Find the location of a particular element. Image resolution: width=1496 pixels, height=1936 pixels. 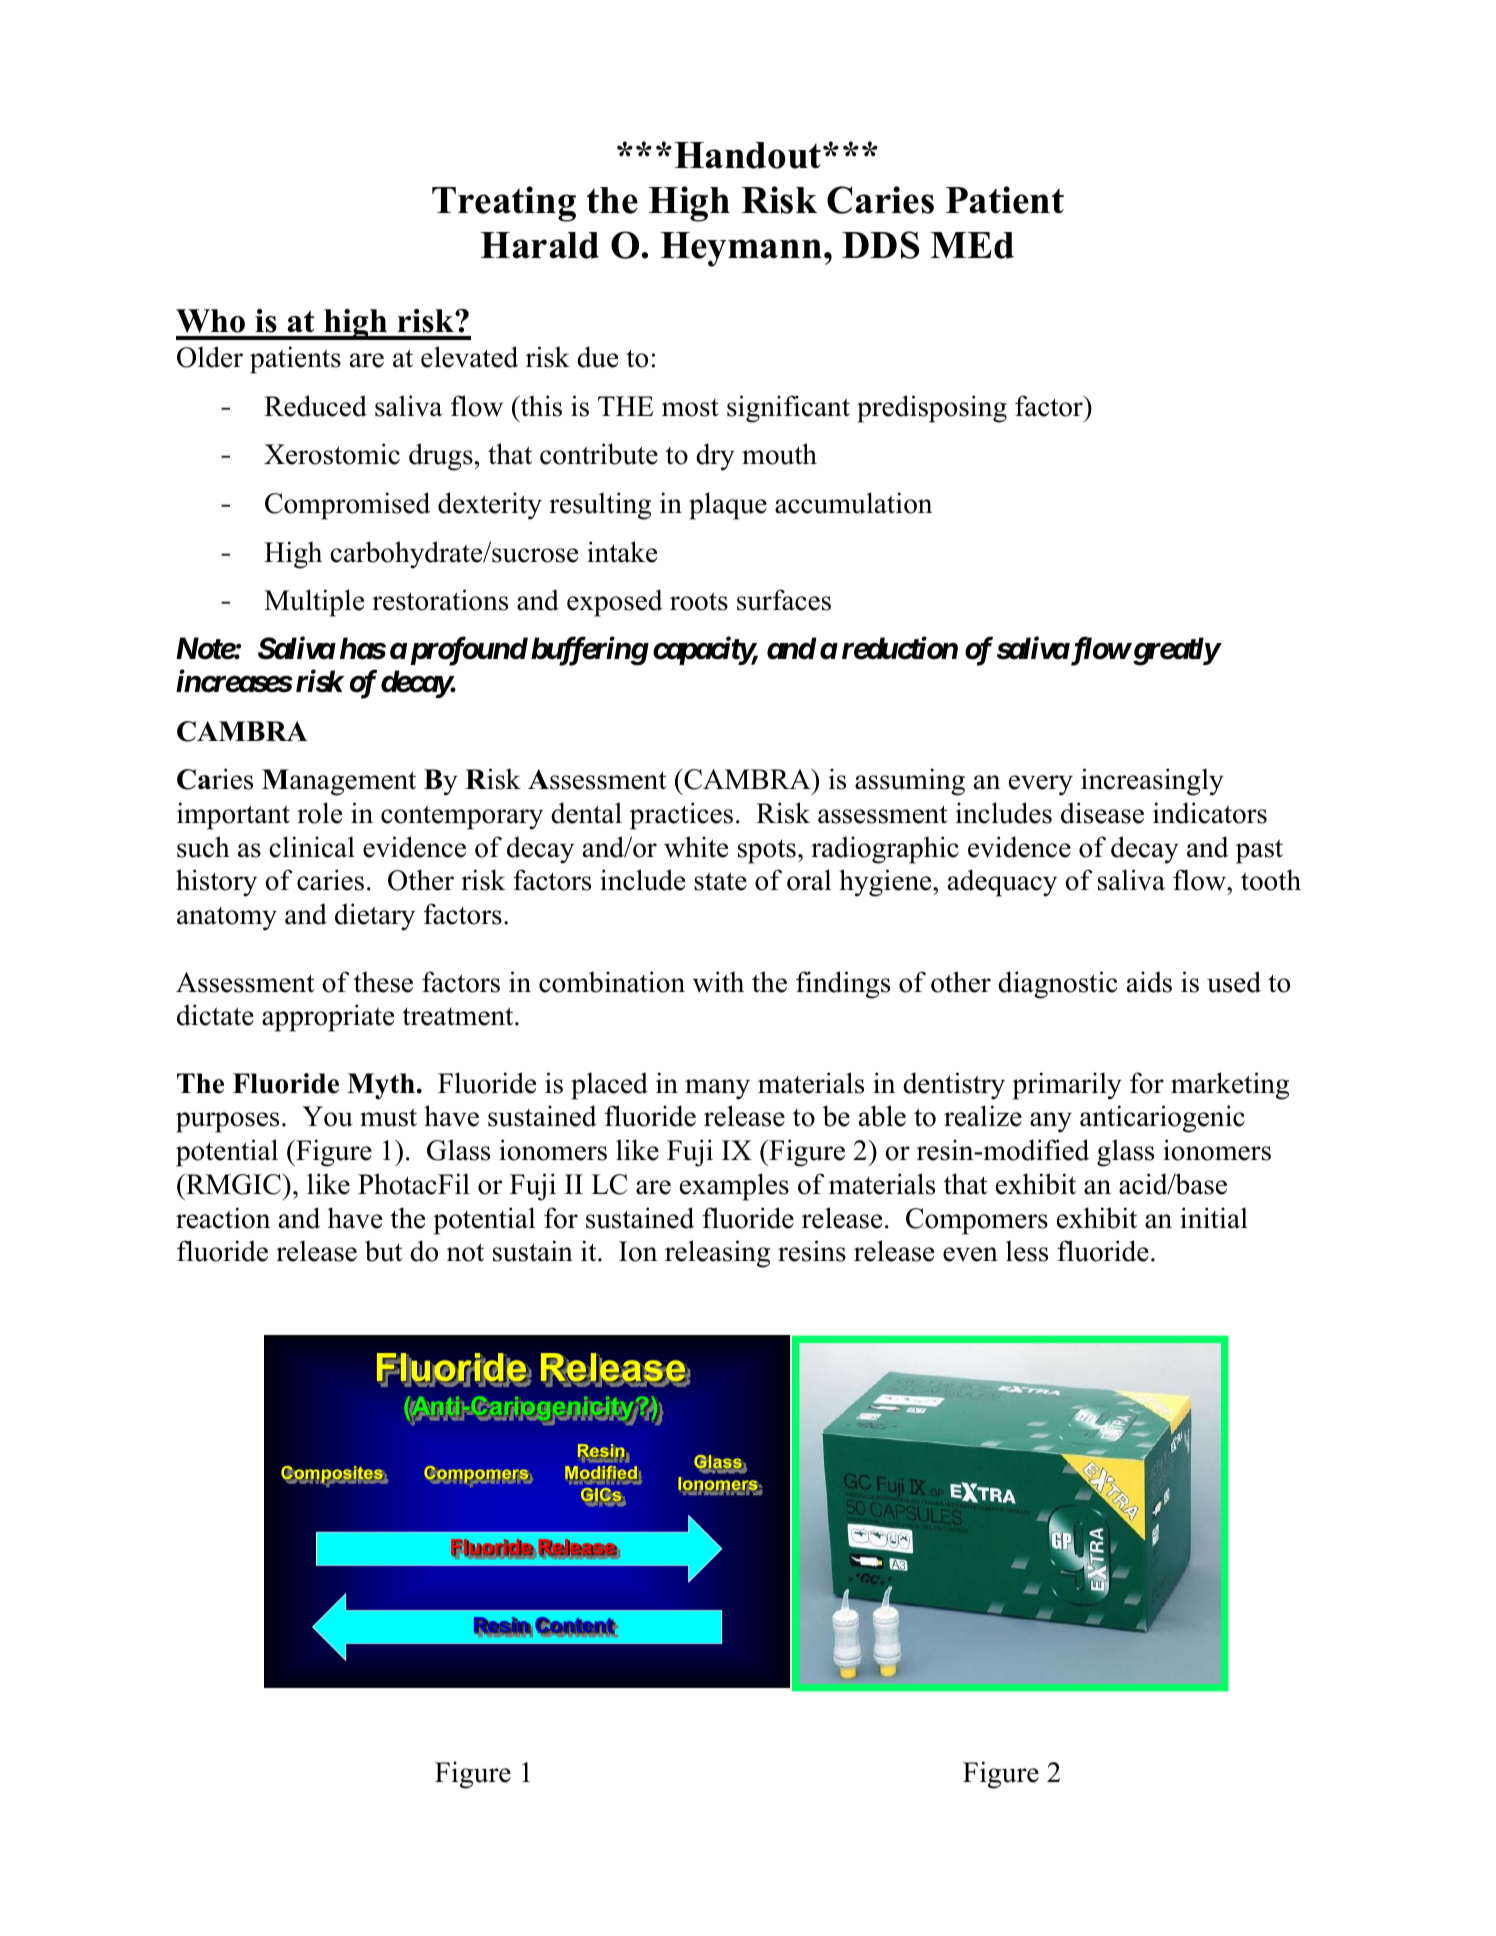

clinical is located at coordinates (312, 847).
